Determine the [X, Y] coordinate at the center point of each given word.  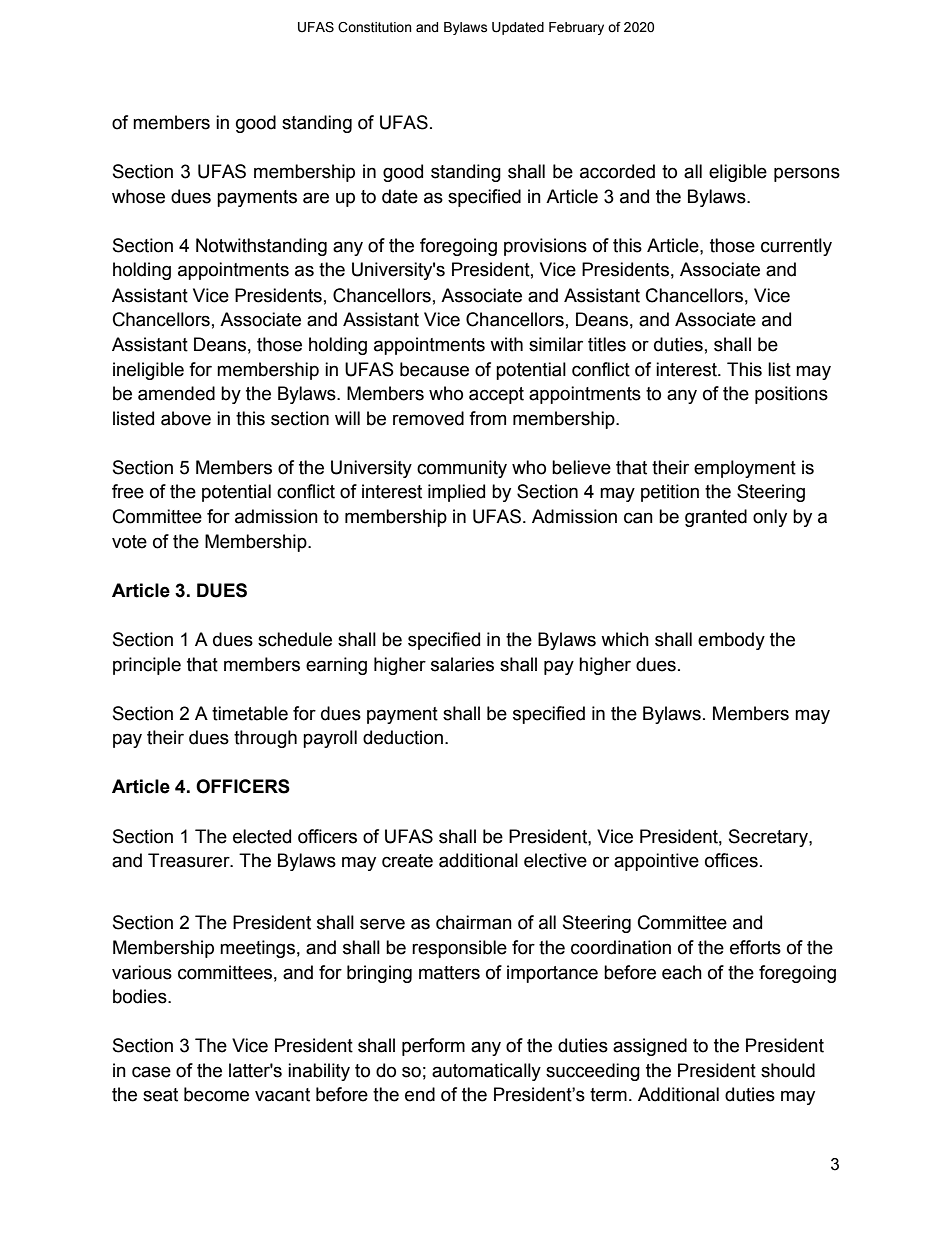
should [788, 1070]
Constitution [375, 27]
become [216, 1094]
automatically [486, 1072]
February [576, 28]
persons [807, 174]
